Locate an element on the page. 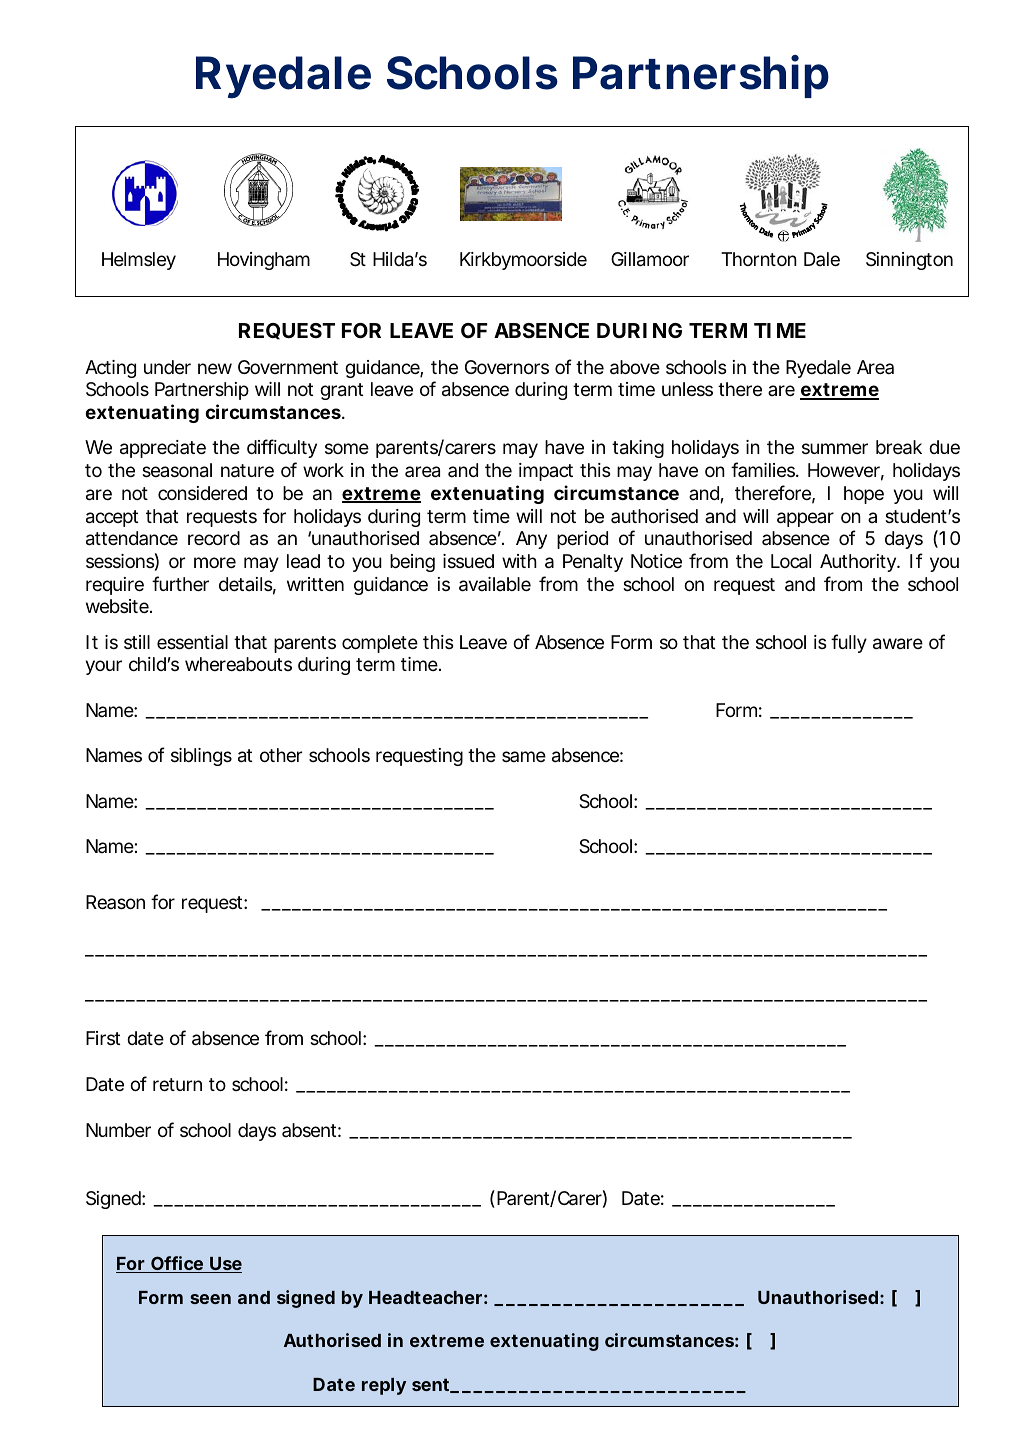 This page has height=1442, width=1020. reply is located at coordinates (384, 1386).
